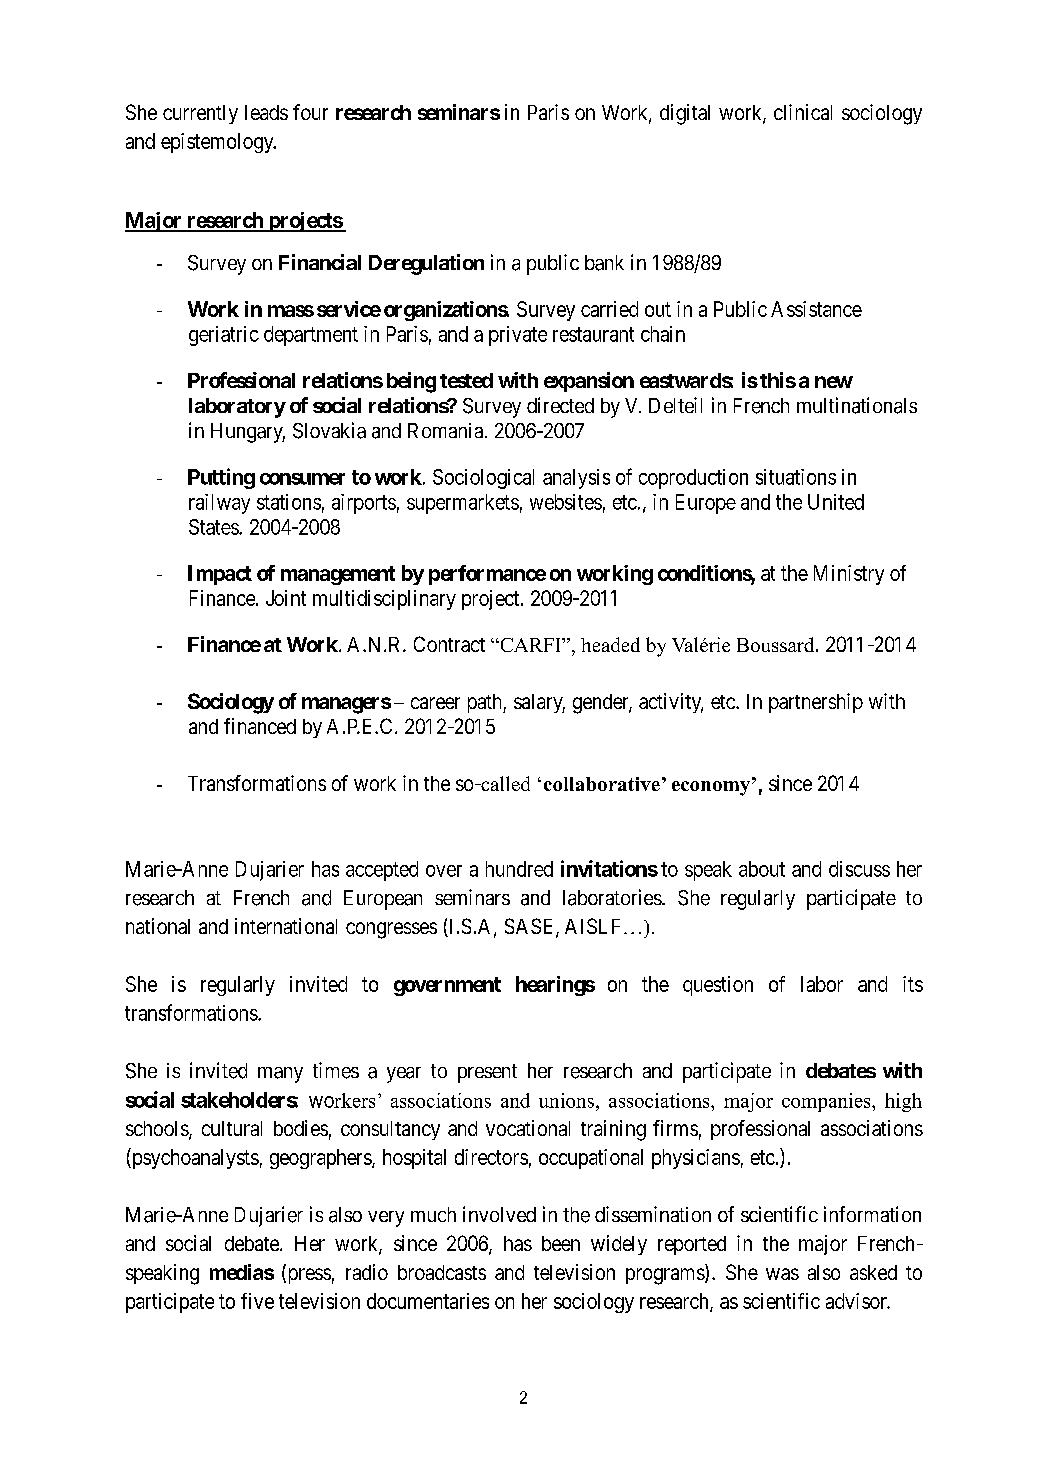 Image resolution: width=1047 pixels, height=1480 pixels. What do you see at coordinates (803, 112) in the screenshot?
I see `clinical` at bounding box center [803, 112].
